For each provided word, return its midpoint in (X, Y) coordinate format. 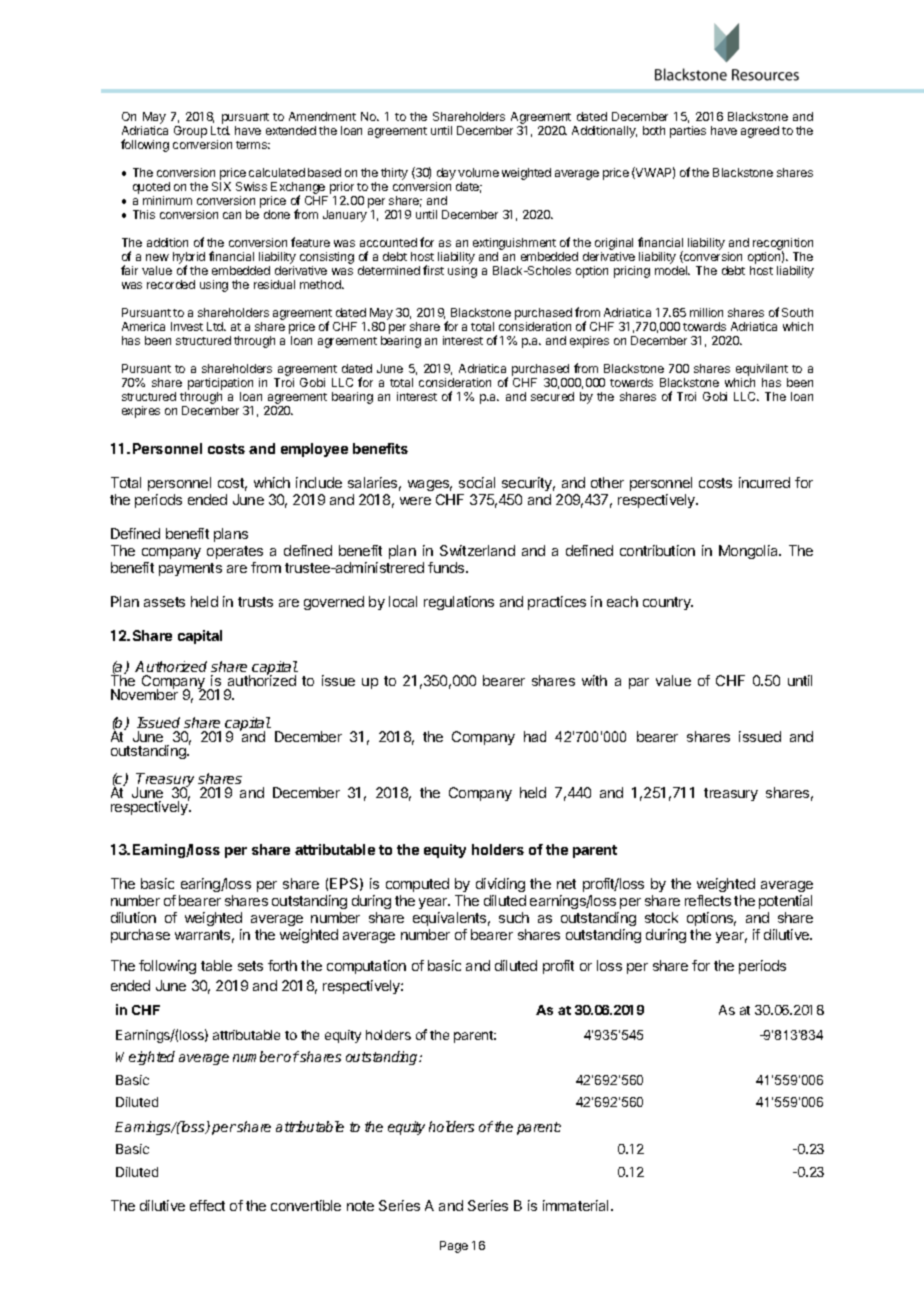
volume (478, 172)
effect (207, 1205)
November (144, 694)
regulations (459, 603)
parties (688, 132)
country (668, 603)
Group (190, 132)
